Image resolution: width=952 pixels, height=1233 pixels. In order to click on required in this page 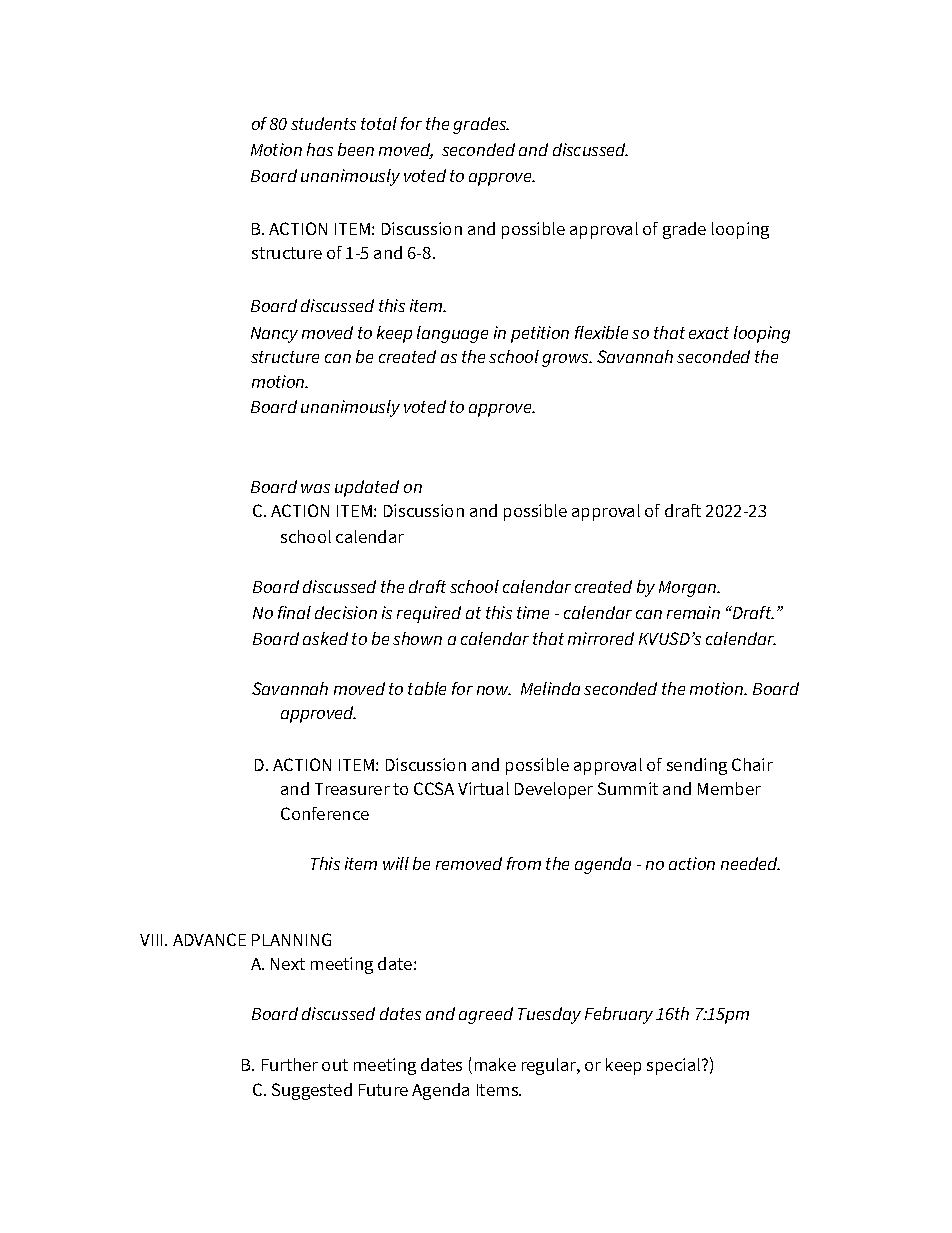, I will do `click(429, 614)`.
